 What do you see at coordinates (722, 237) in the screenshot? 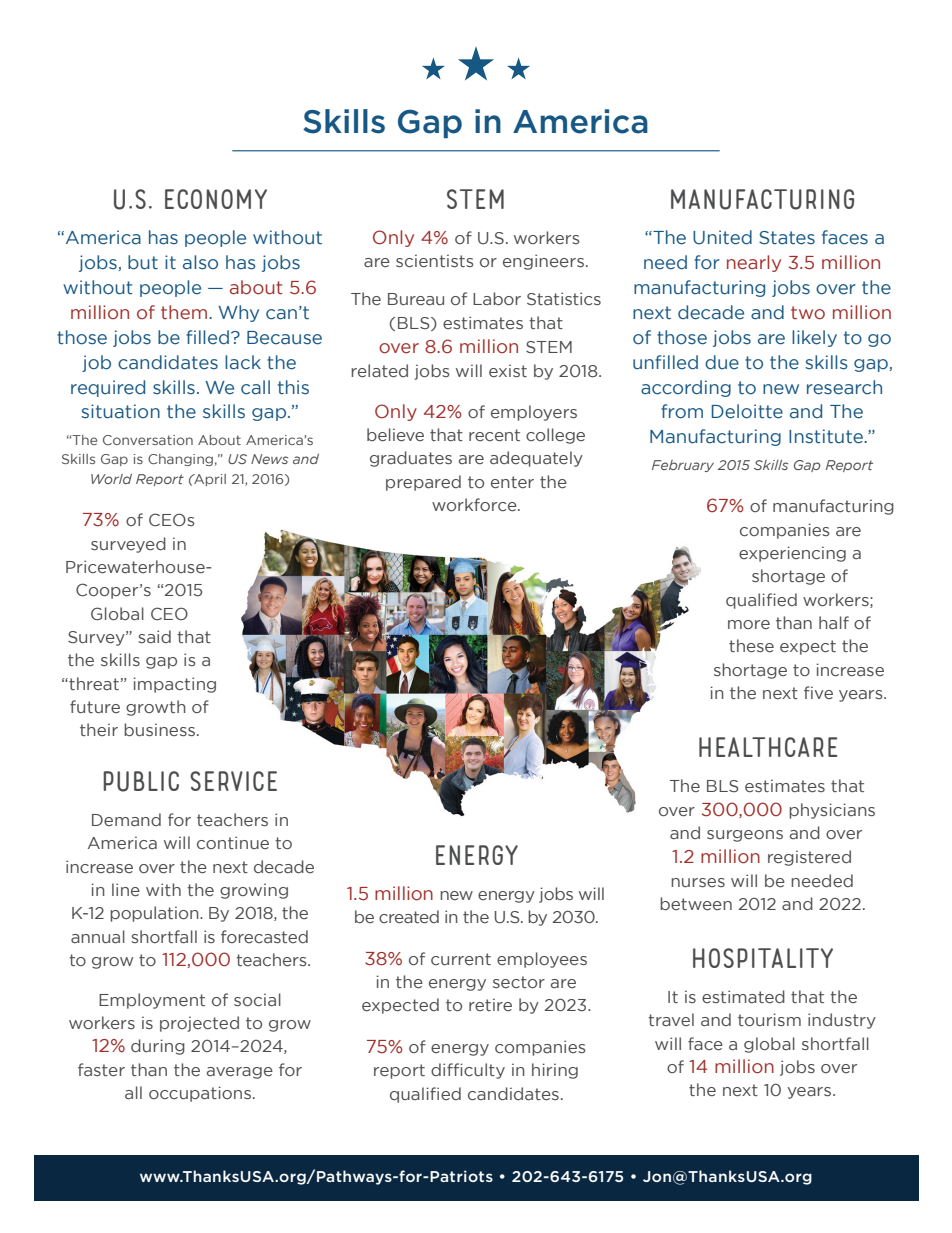
I see `United` at bounding box center [722, 237].
